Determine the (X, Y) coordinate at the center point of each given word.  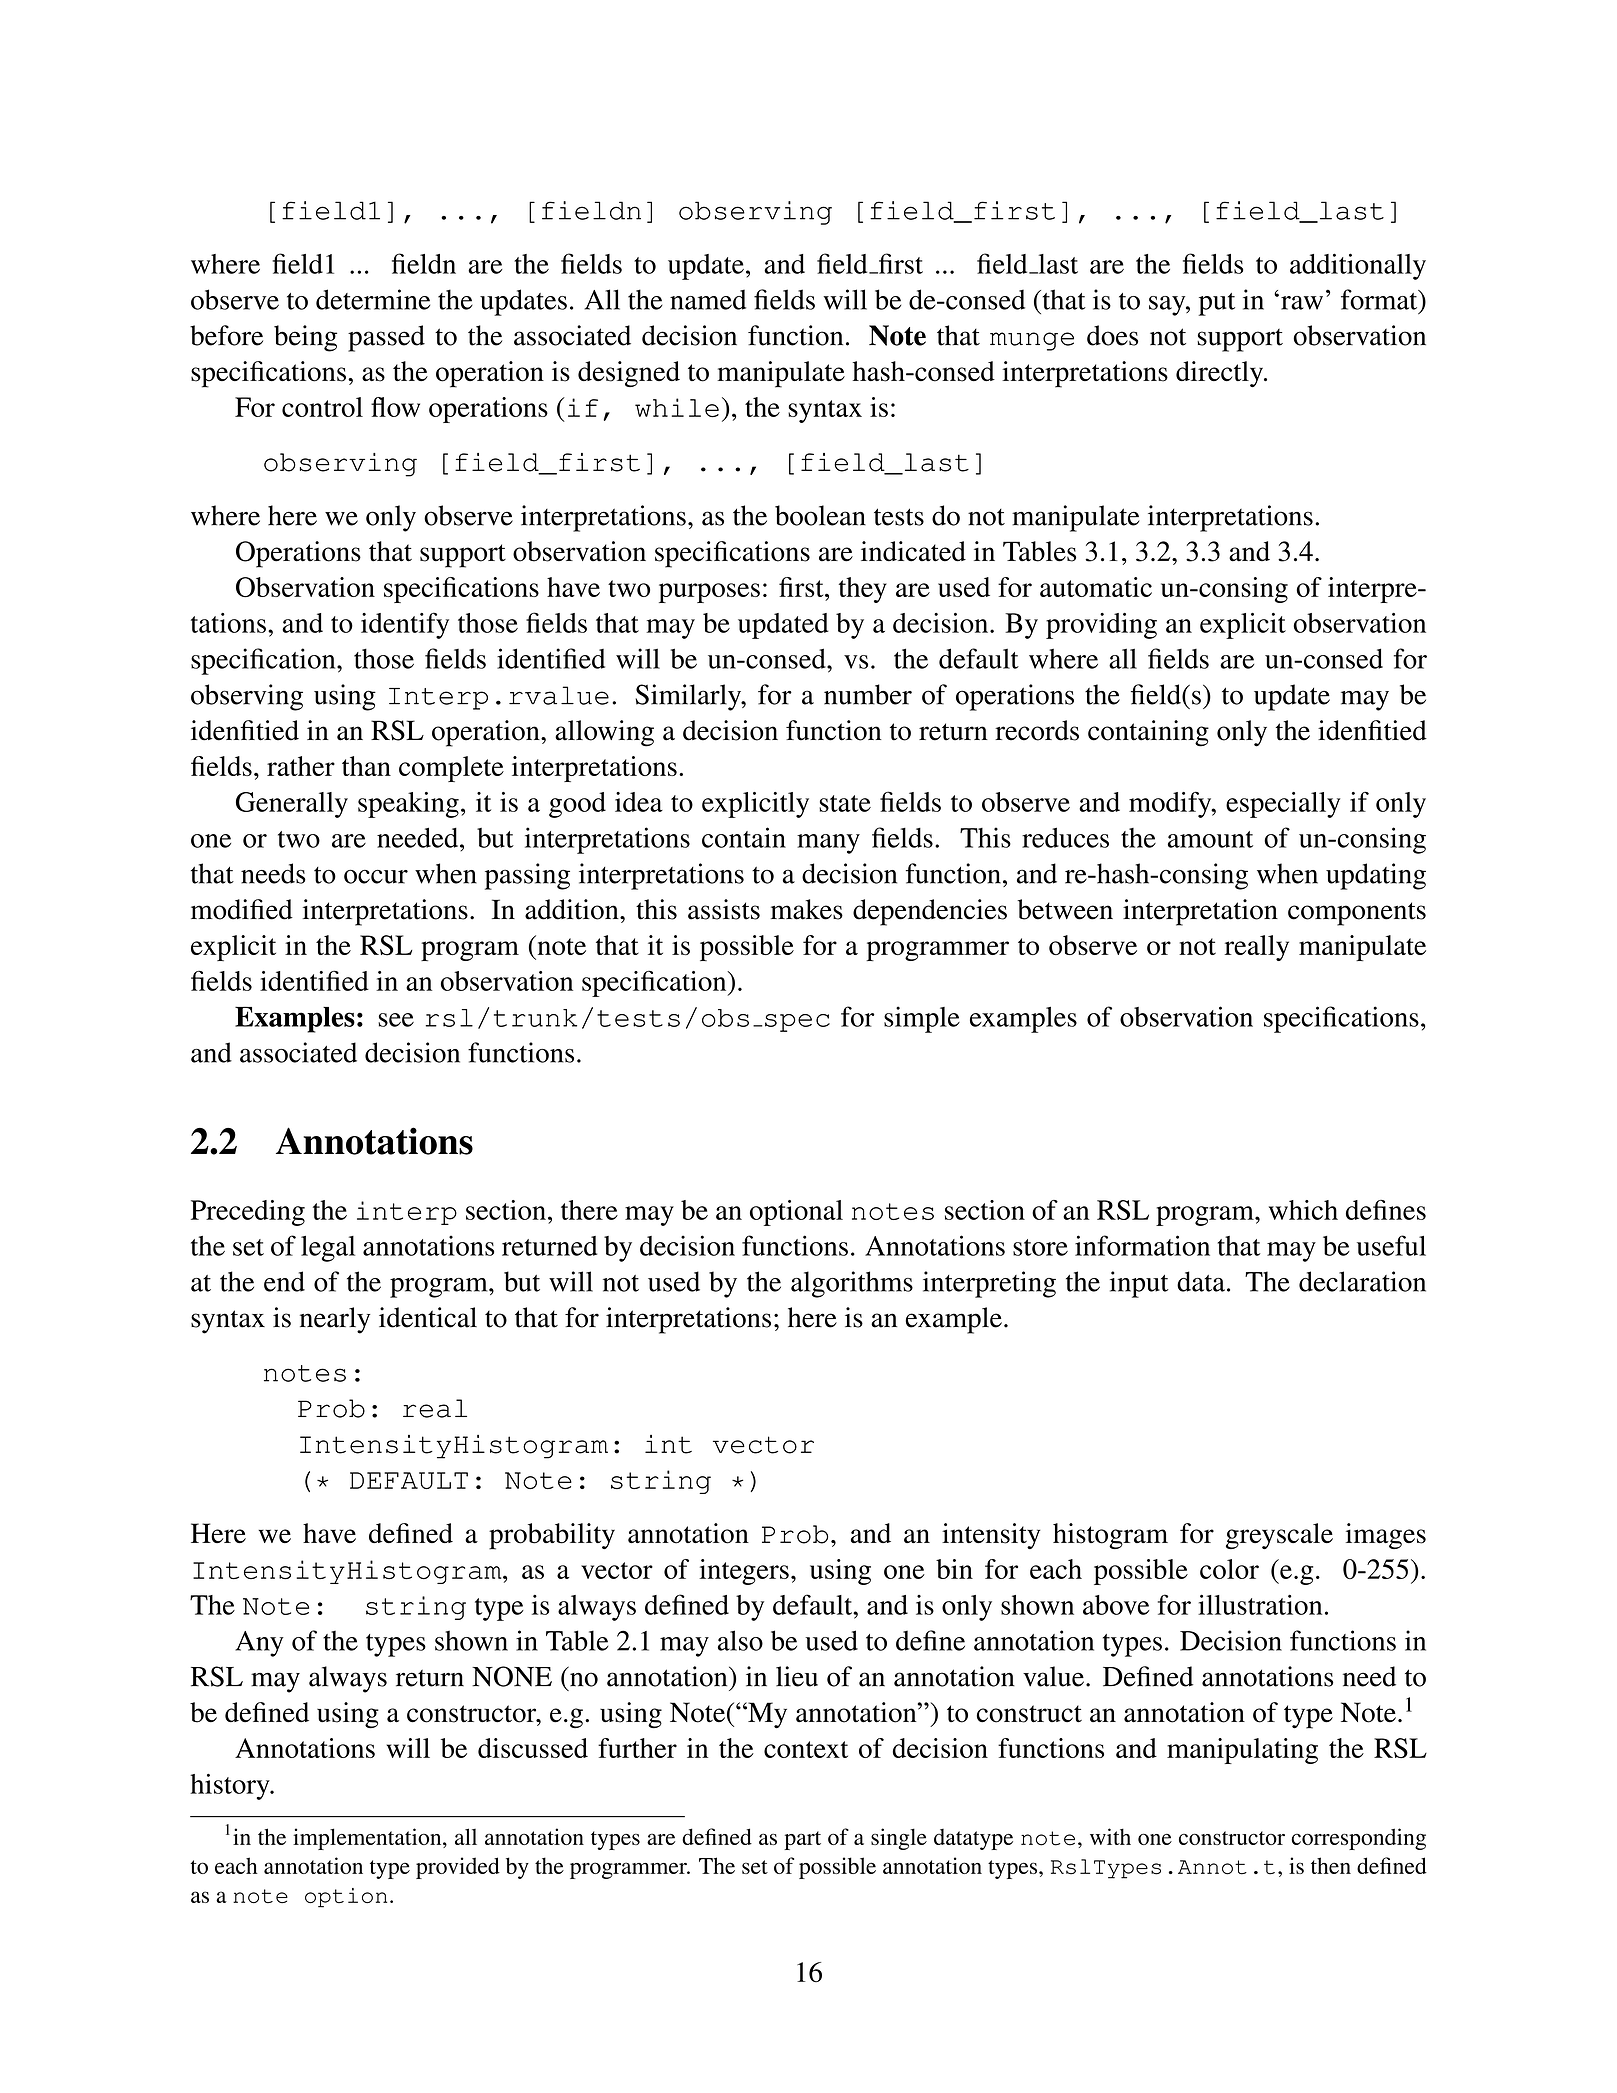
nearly (335, 1320)
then (1331, 1865)
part (802, 1840)
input (1139, 1284)
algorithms (852, 1284)
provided (458, 1868)
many (828, 844)
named (708, 299)
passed (386, 338)
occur (376, 877)
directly (1221, 374)
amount (1210, 839)
